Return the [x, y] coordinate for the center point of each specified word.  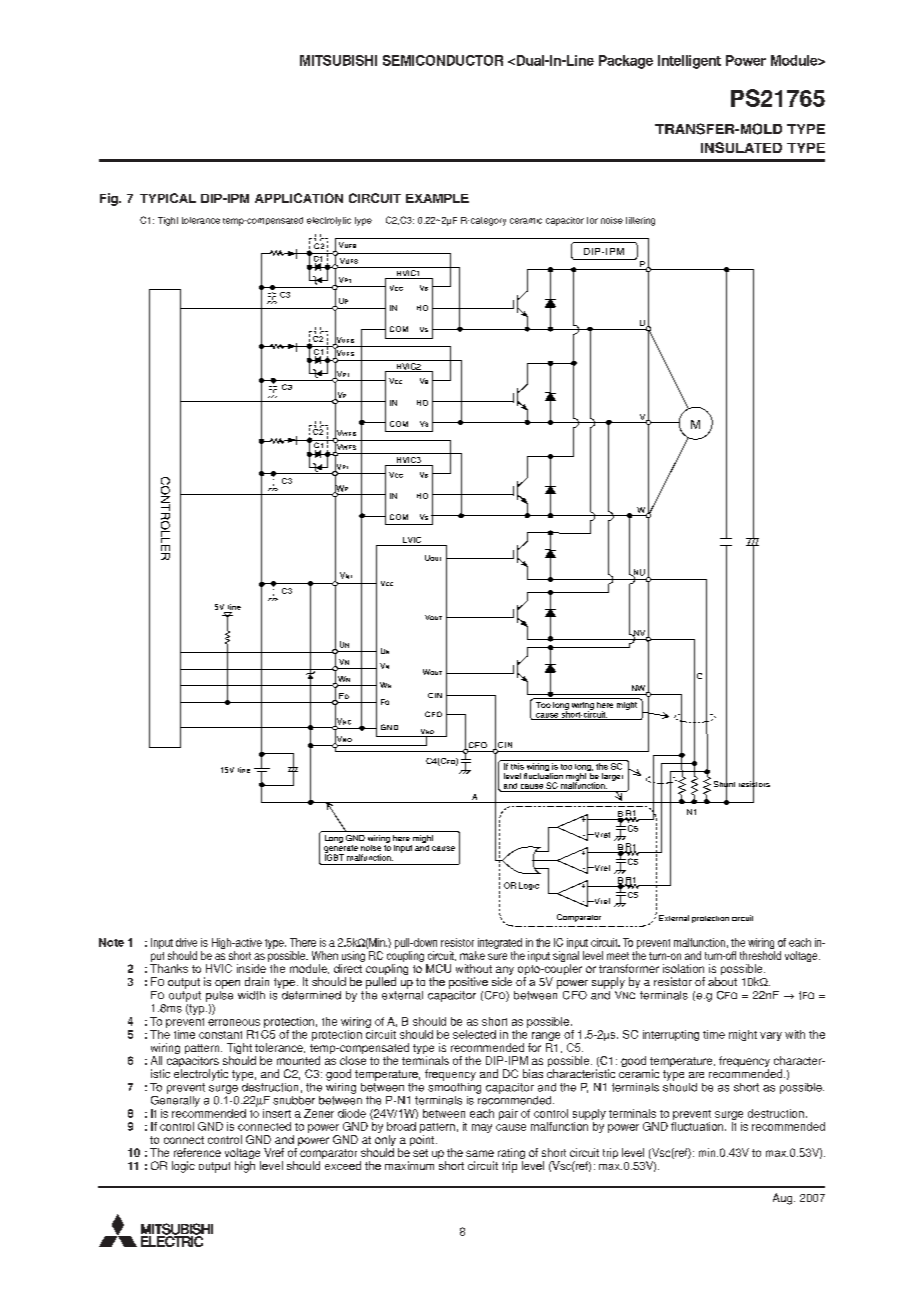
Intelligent [689, 62]
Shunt [724, 784]
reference [197, 1152]
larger [612, 777]
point [423, 1140]
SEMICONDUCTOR [443, 60]
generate [342, 850]
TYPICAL [168, 198]
